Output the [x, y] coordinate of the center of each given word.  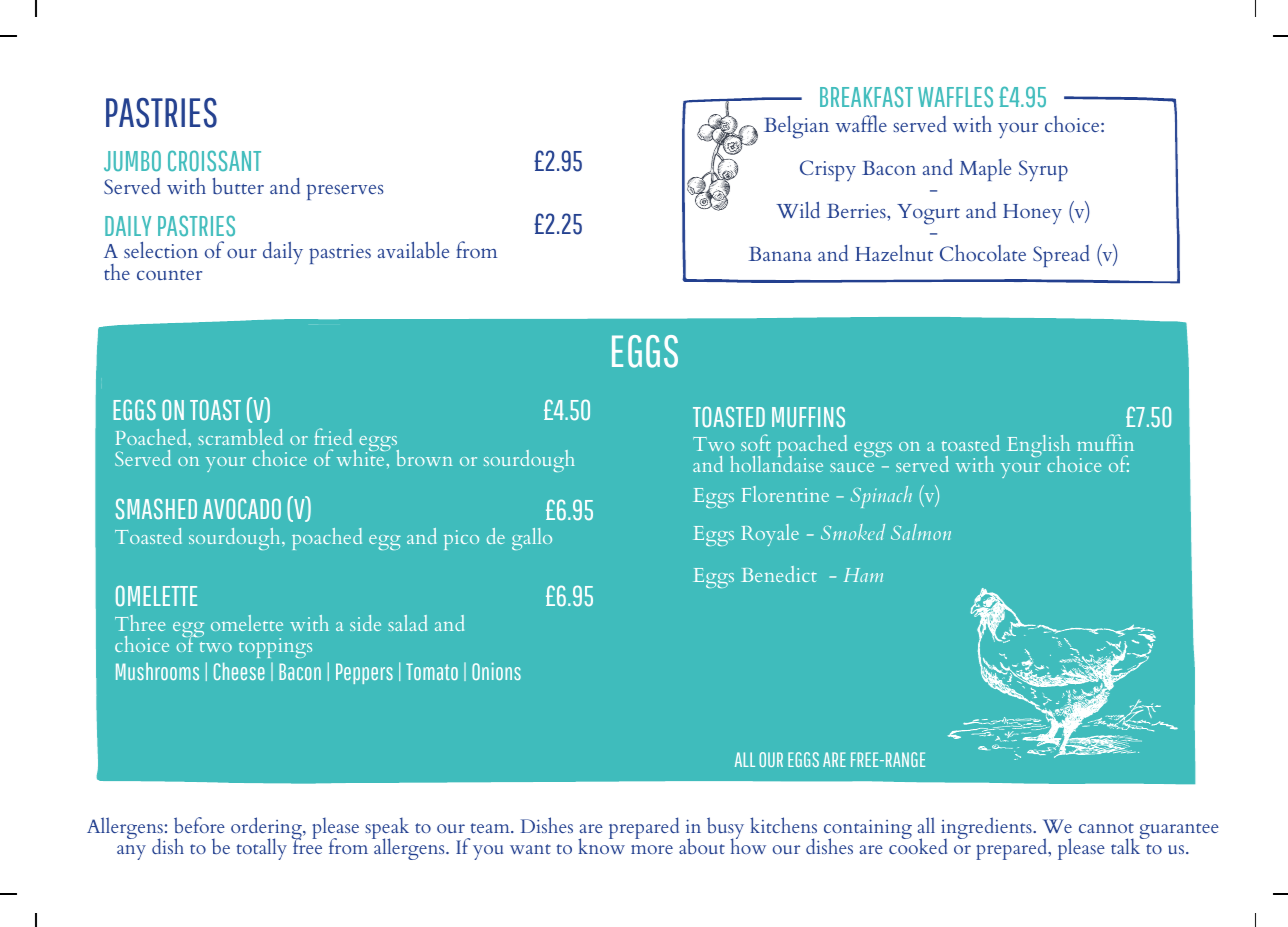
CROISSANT [214, 160]
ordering [267, 829]
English [1038, 447]
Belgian [796, 127]
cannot [1106, 828]
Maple [985, 170]
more [652, 849]
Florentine [785, 494]
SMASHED [156, 508]
